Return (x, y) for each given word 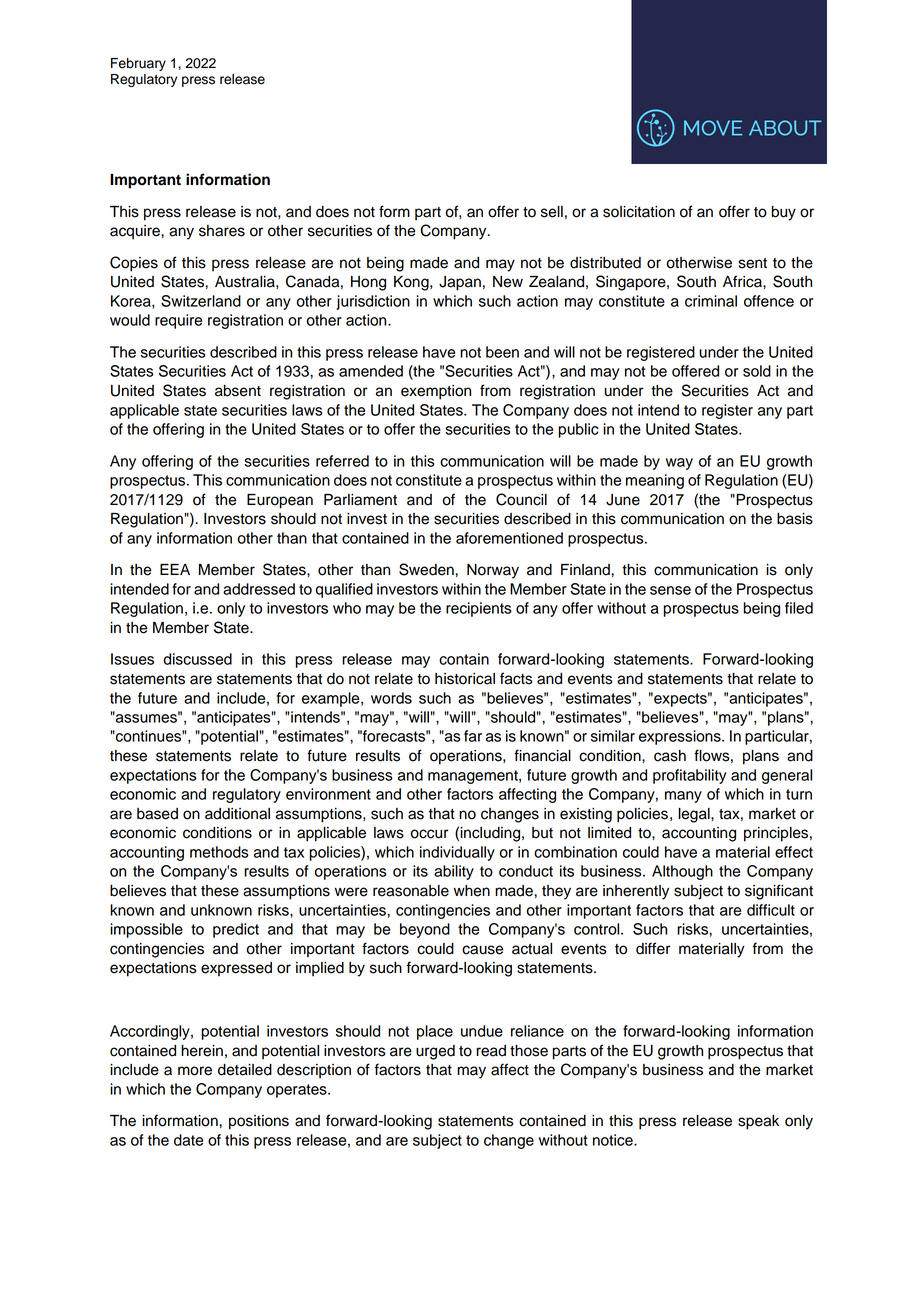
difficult (771, 910)
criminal (711, 301)
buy (784, 213)
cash (670, 756)
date (188, 1140)
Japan (460, 283)
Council (521, 499)
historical (465, 679)
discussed (198, 659)
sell (552, 212)
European (280, 501)
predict (236, 930)
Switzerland (201, 301)
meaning (655, 481)
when (472, 891)
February (138, 64)
